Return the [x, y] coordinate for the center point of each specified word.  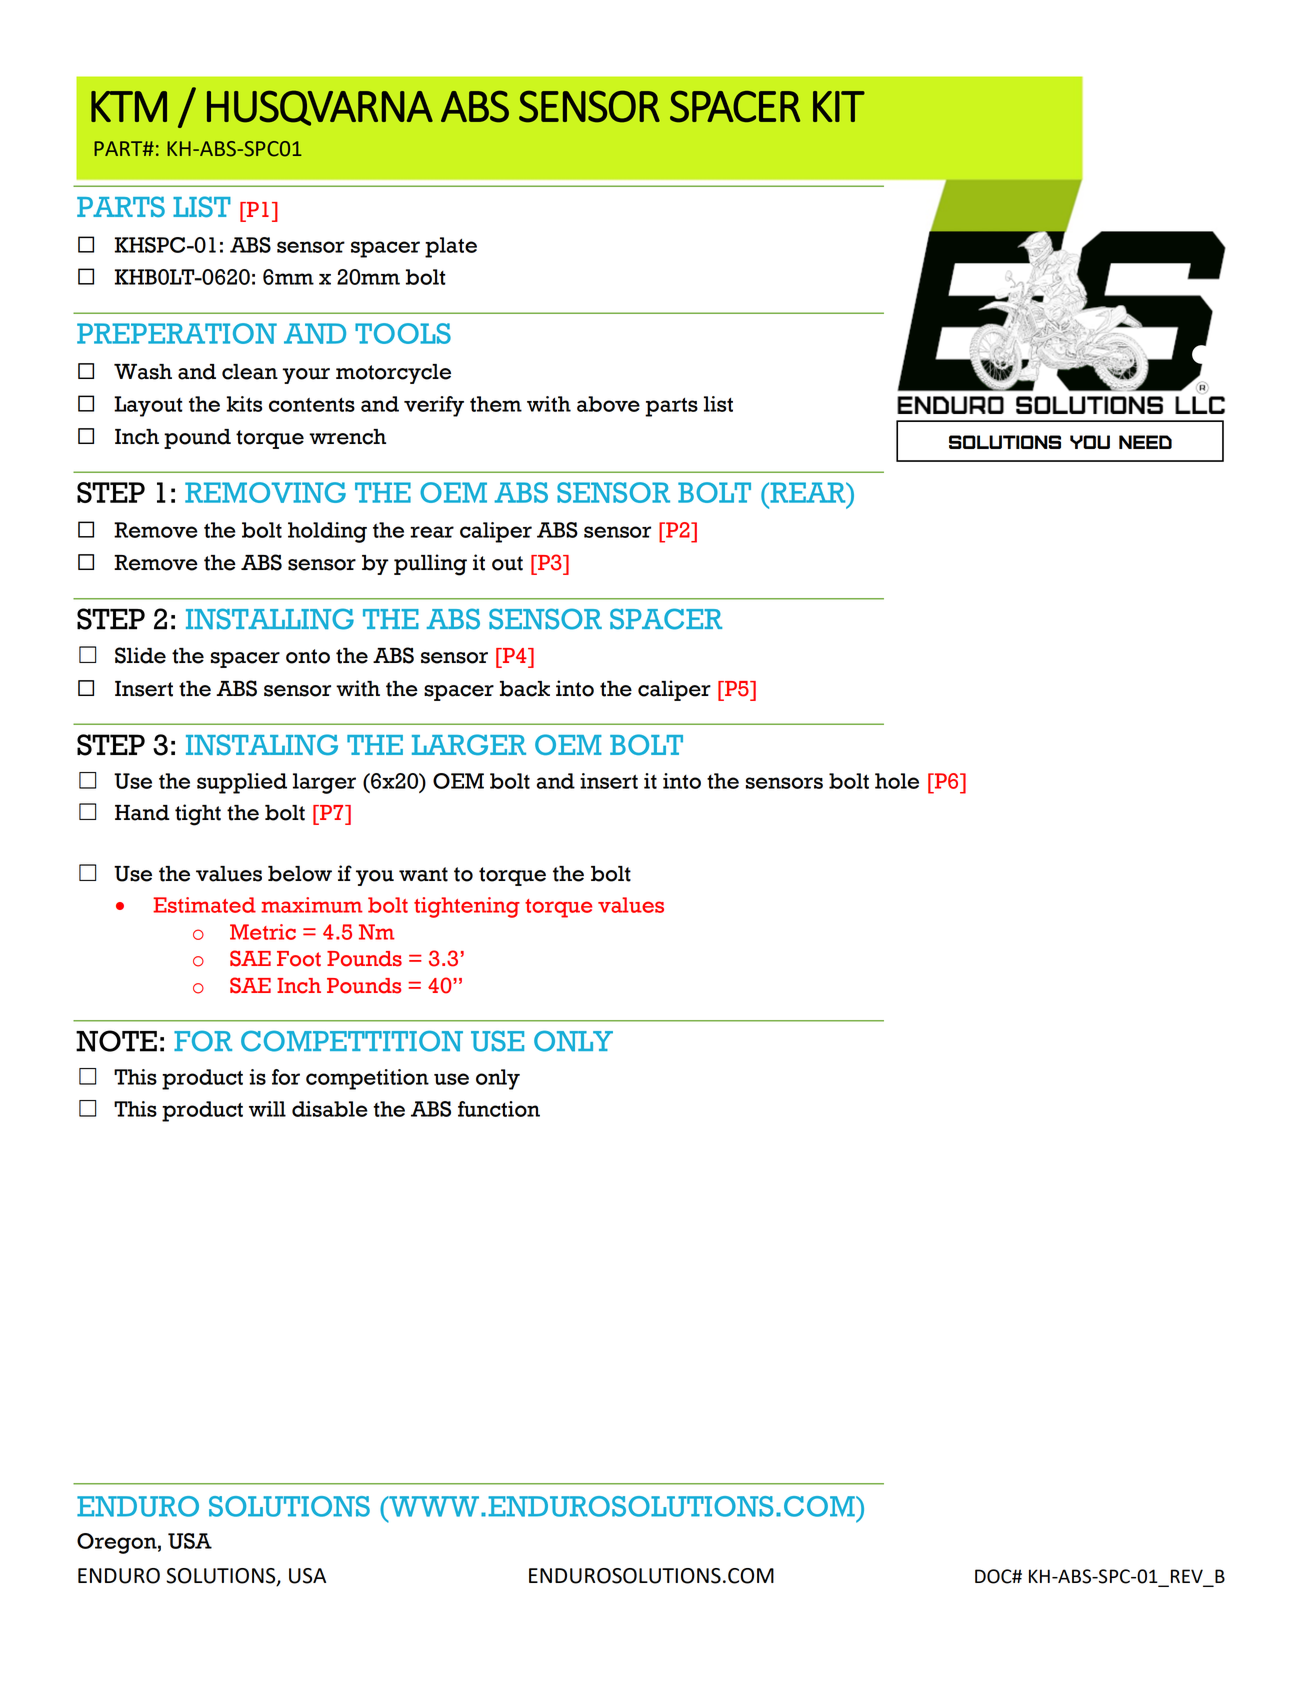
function [499, 1109]
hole [897, 781]
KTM [129, 106]
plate [451, 247]
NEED [1145, 442]
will [267, 1109]
